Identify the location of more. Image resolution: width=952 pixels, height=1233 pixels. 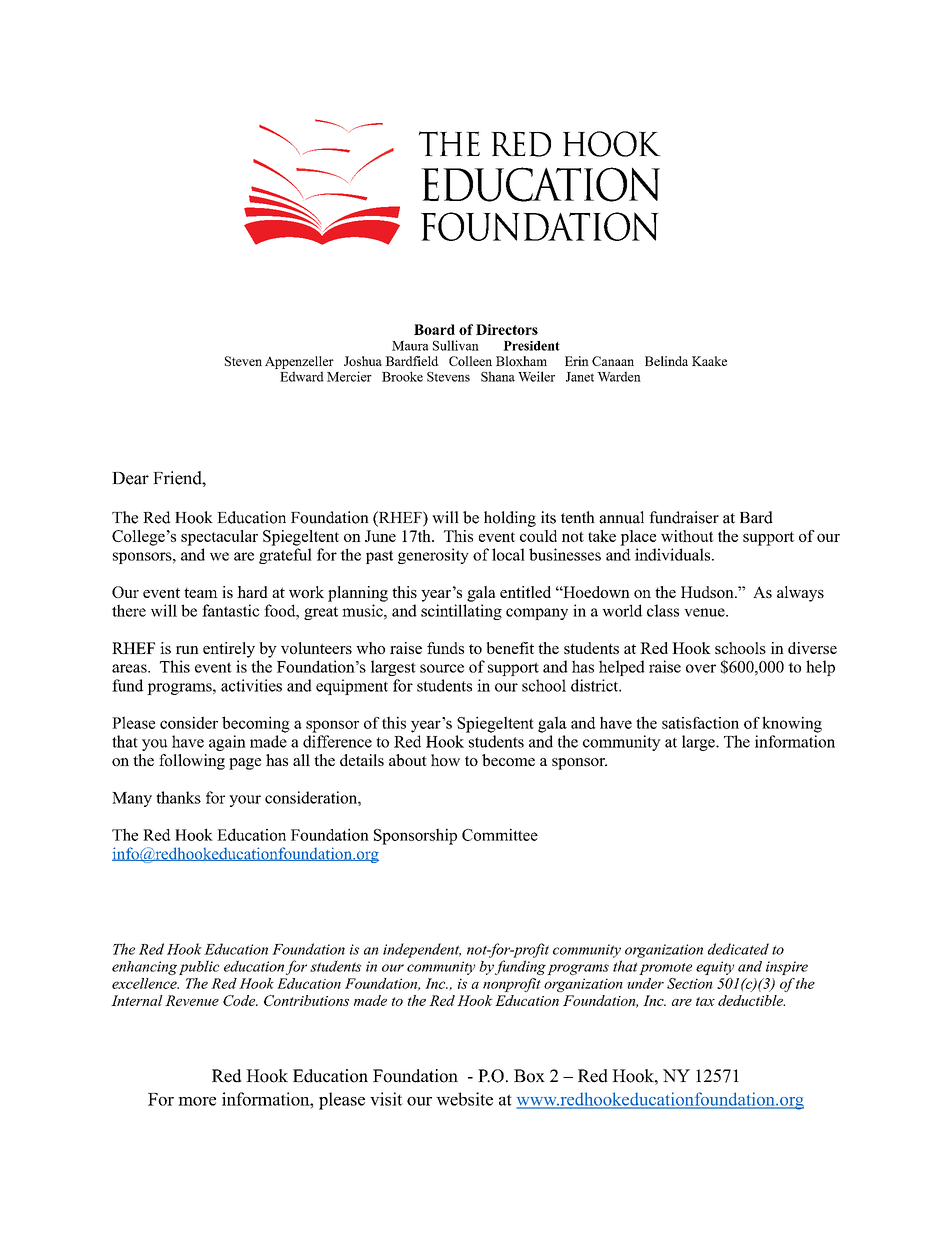
(197, 1101).
